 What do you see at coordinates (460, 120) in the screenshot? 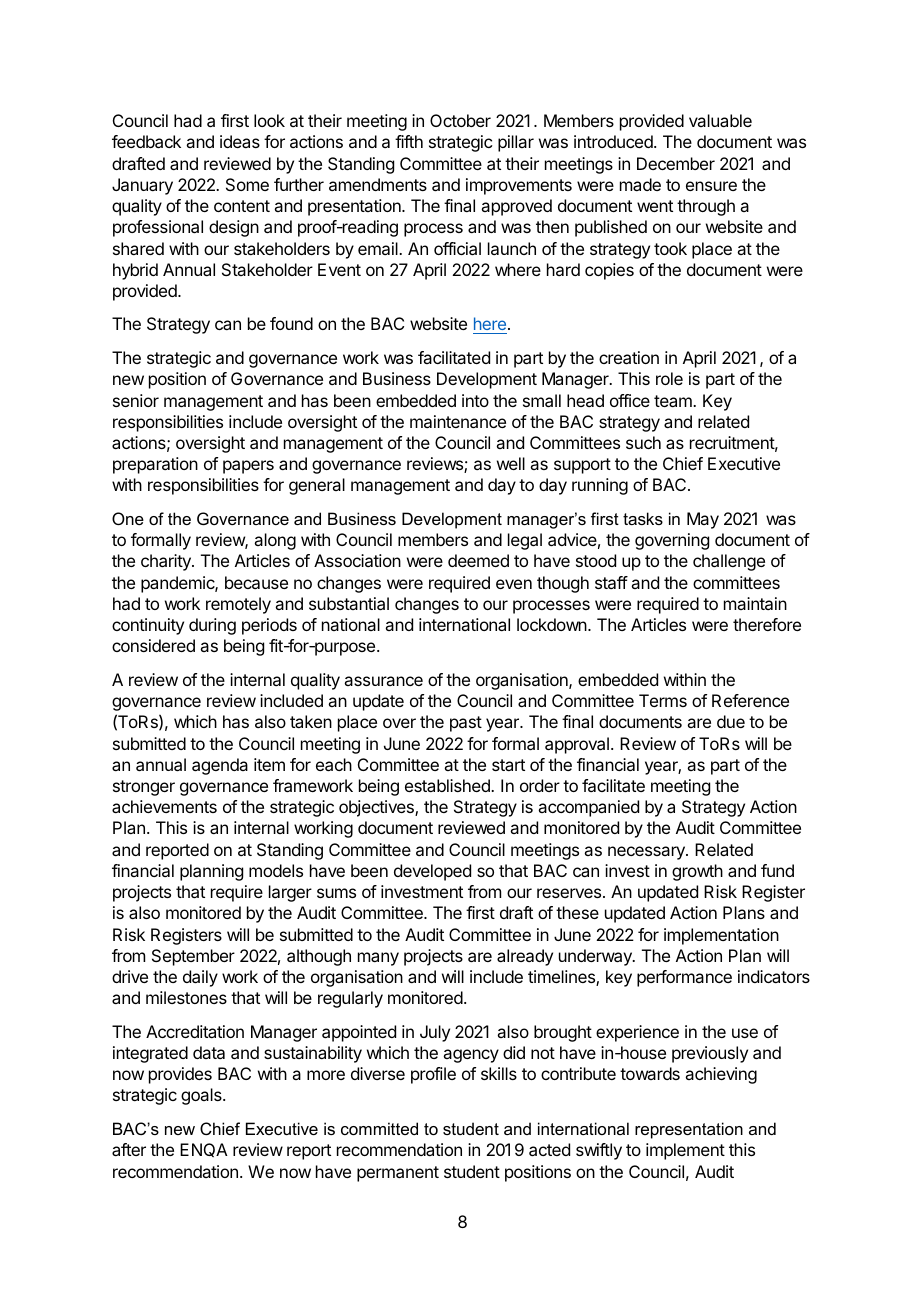
I see `October` at bounding box center [460, 120].
